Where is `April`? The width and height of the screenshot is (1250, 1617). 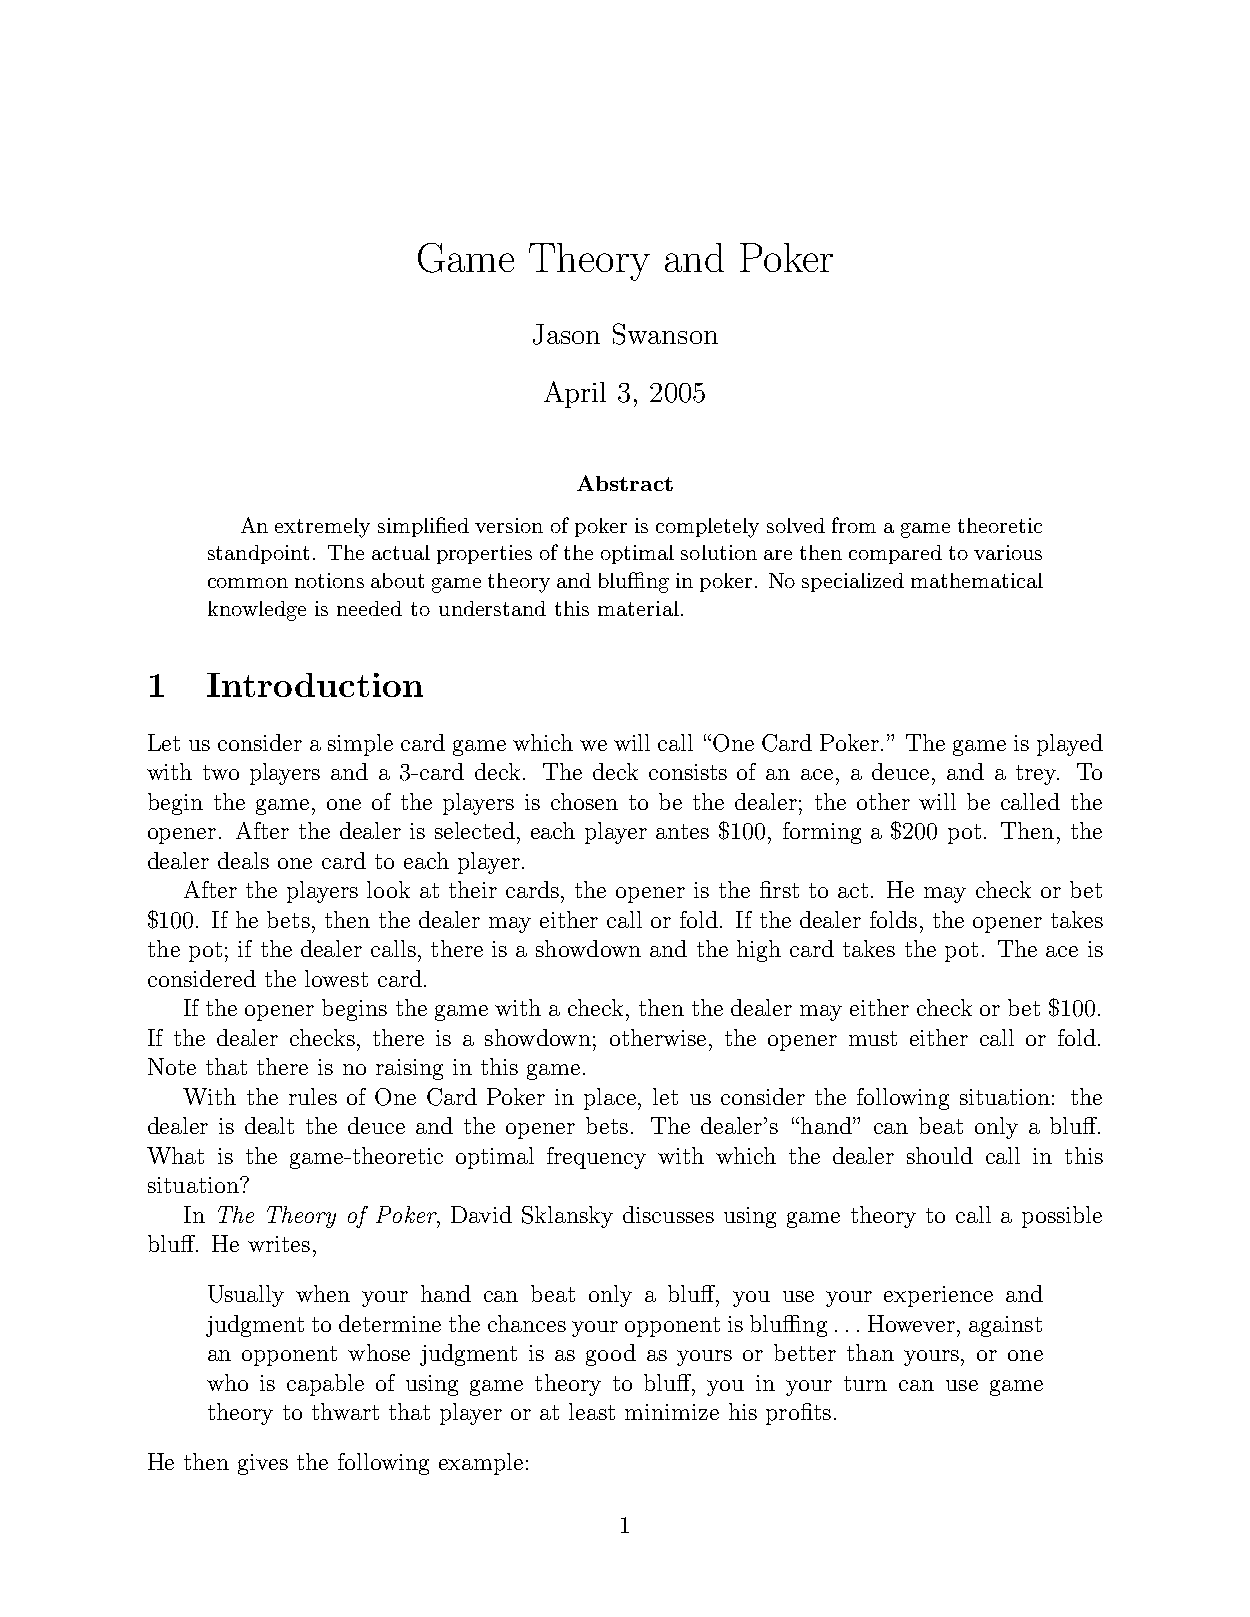 April is located at coordinates (575, 394).
